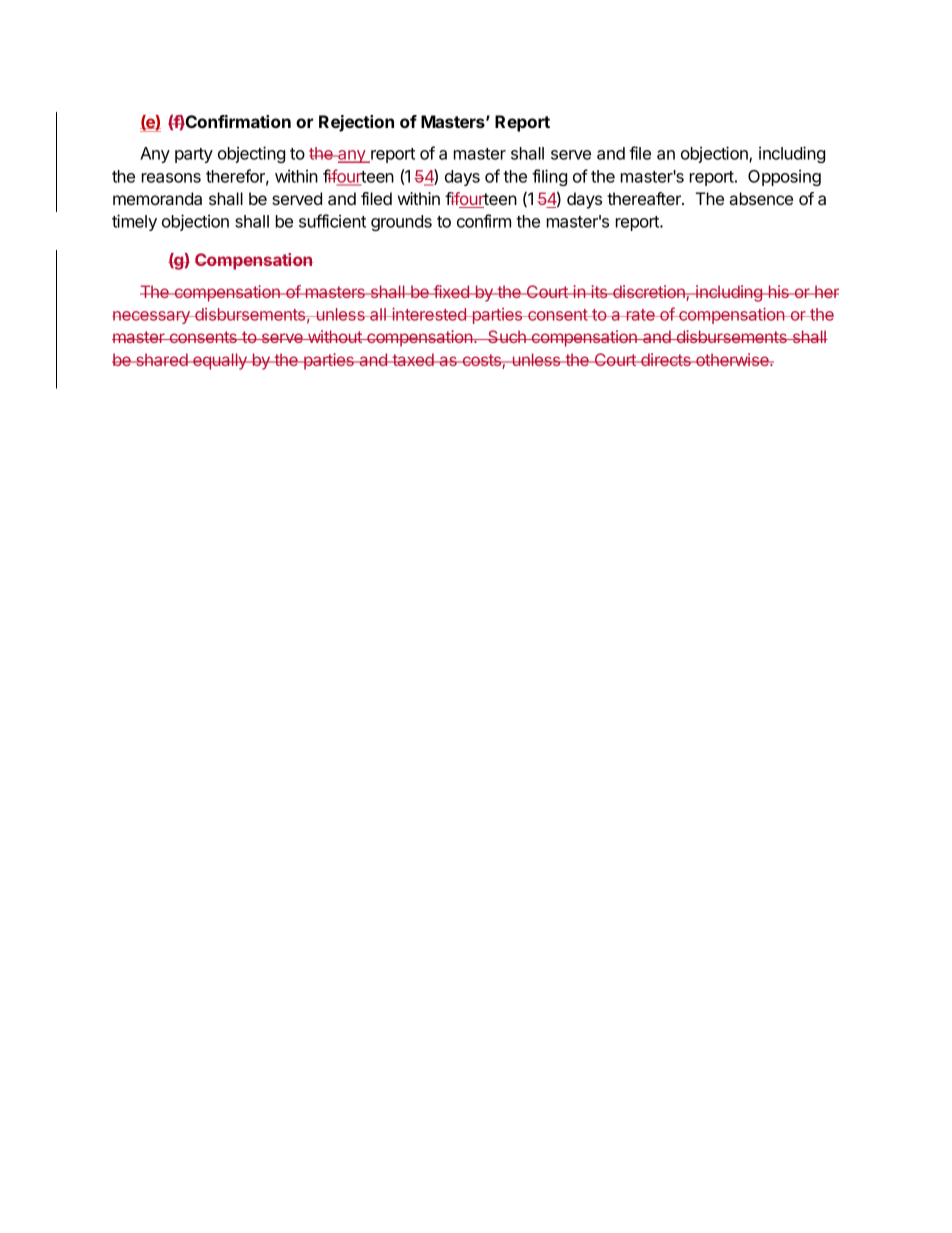  What do you see at coordinates (152, 317) in the screenshot?
I see `necessary` at bounding box center [152, 317].
